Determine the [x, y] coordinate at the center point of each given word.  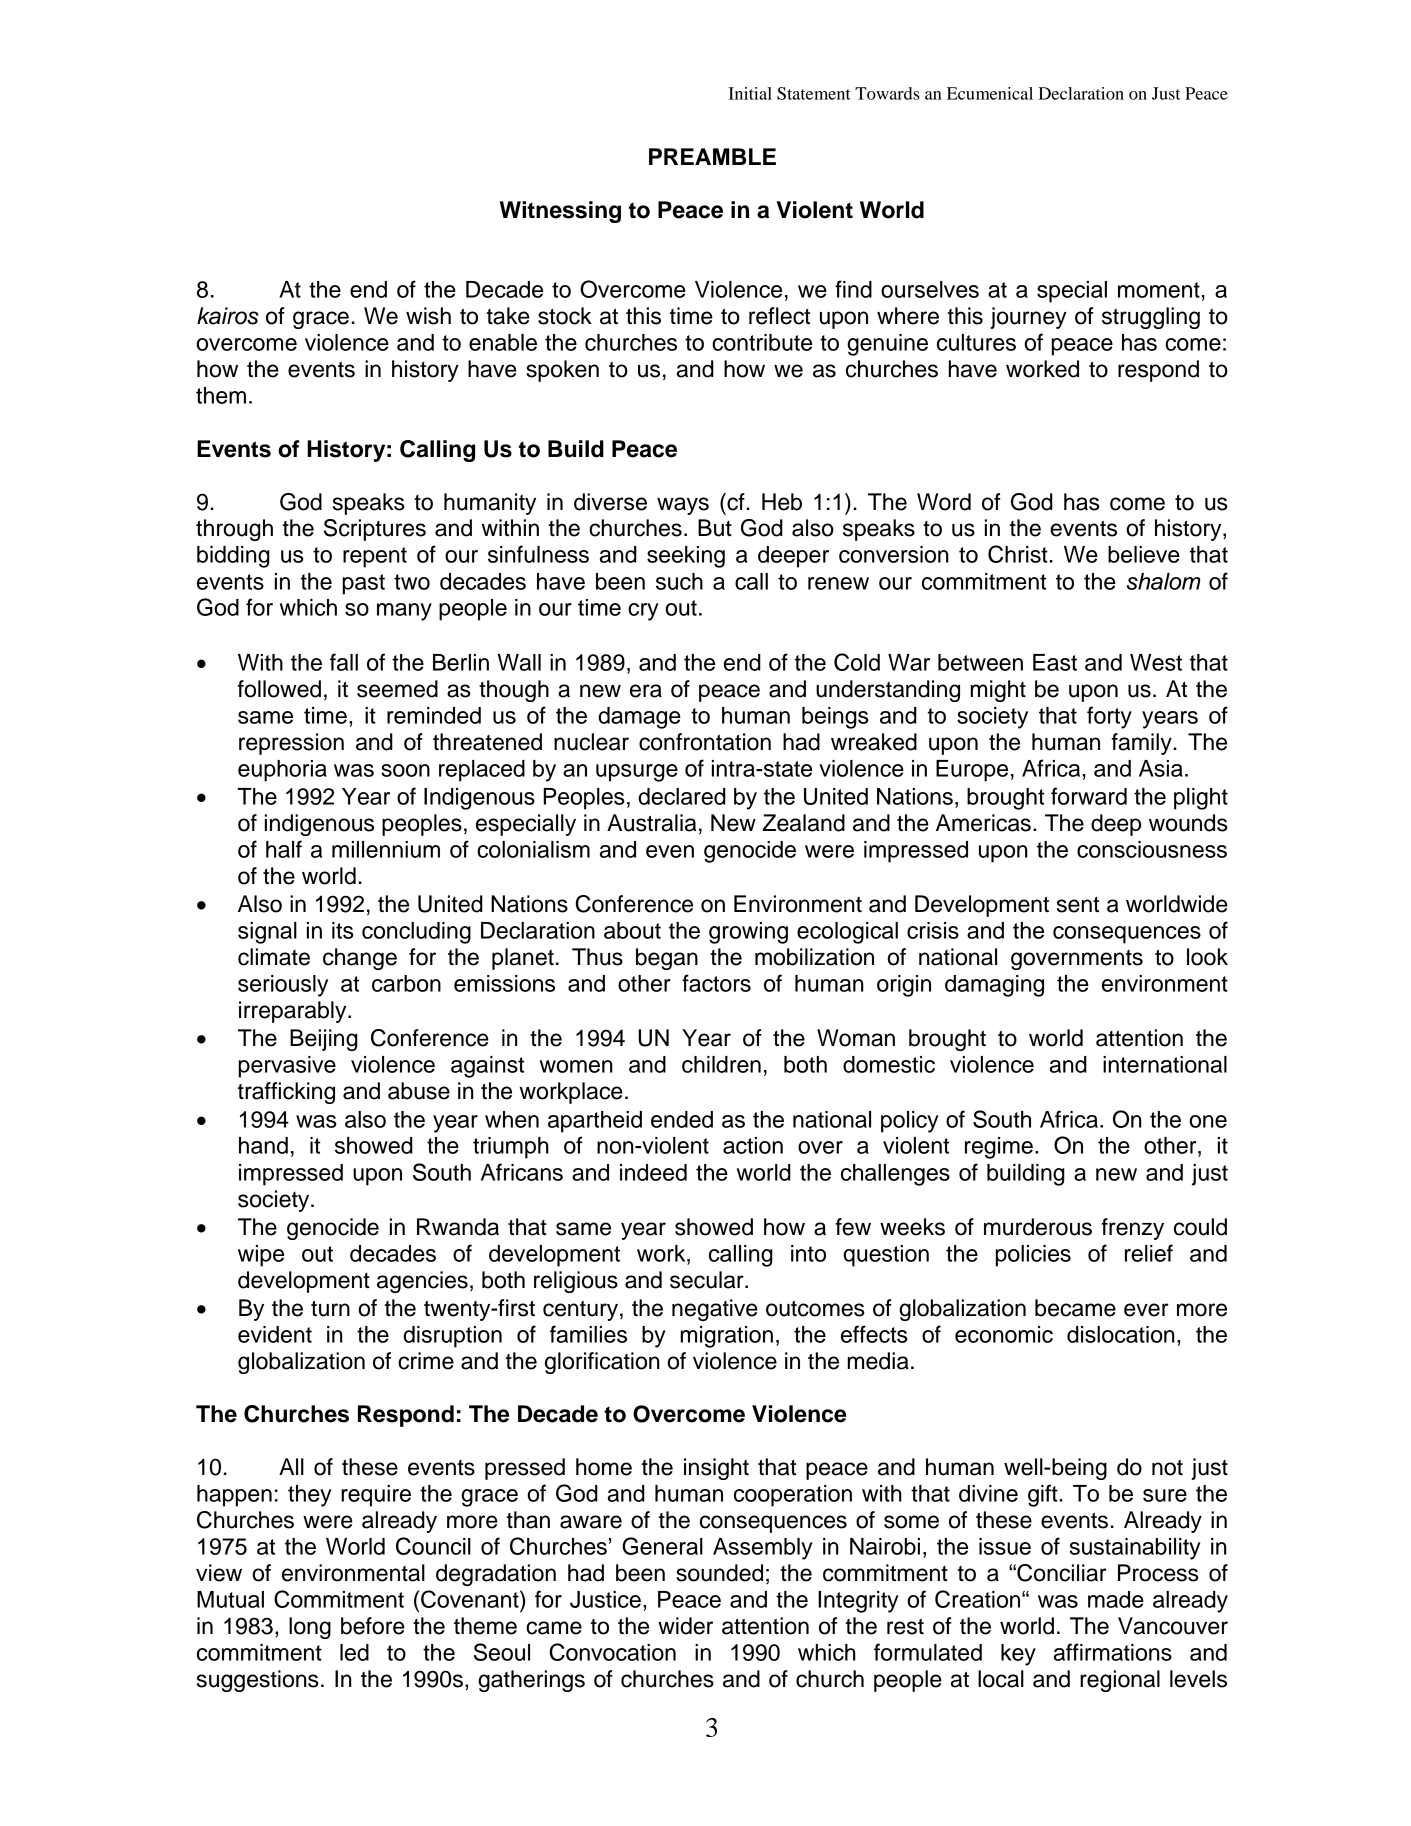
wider [685, 1626]
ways [683, 506]
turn [330, 1309]
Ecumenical [990, 93]
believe [1144, 554]
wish [428, 316]
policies [1033, 1256]
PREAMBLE [712, 156]
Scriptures [375, 530]
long [310, 1628]
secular [708, 1280]
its [343, 930]
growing [748, 933]
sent [1078, 905]
